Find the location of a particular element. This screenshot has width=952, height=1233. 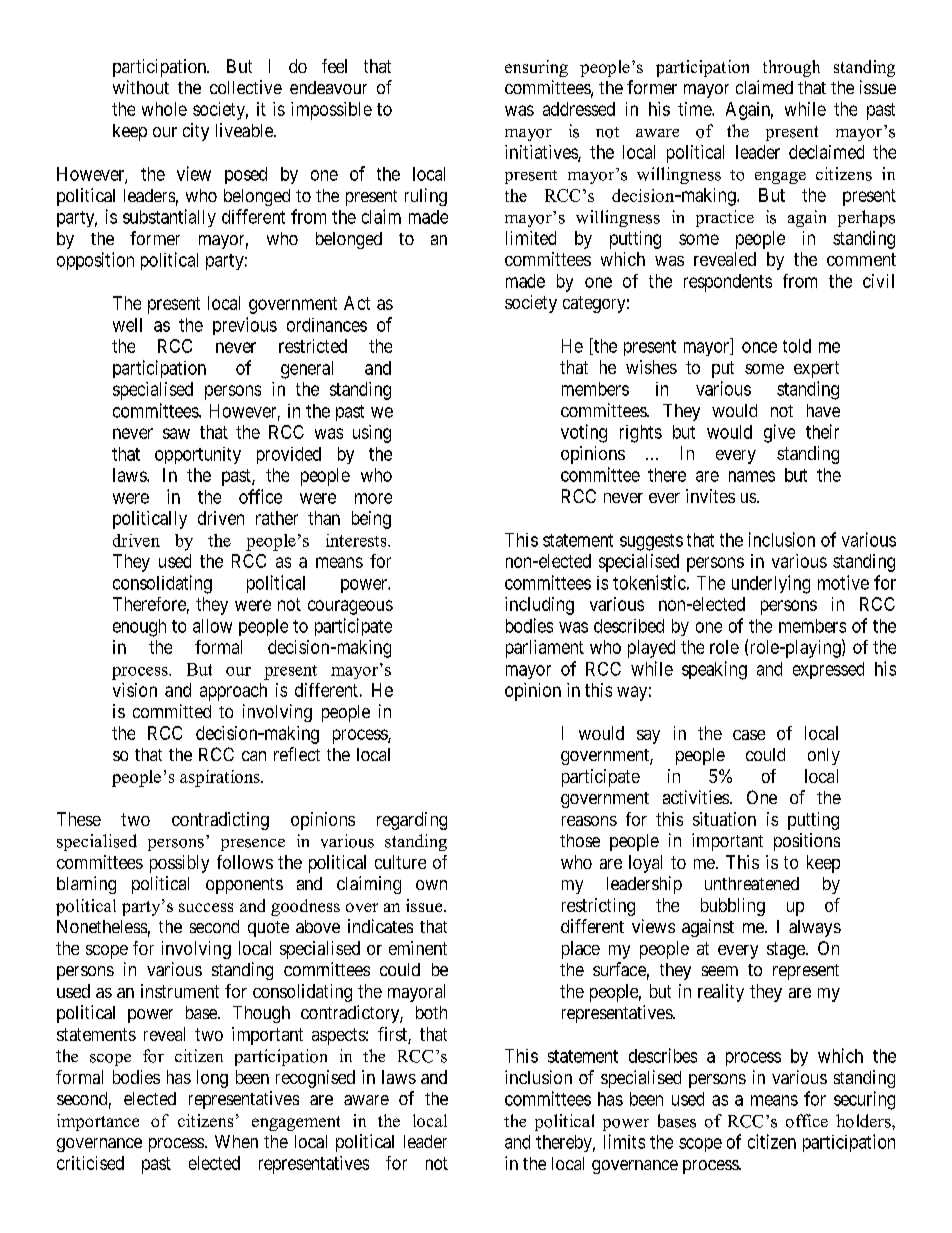

ensuring is located at coordinates (536, 68).
